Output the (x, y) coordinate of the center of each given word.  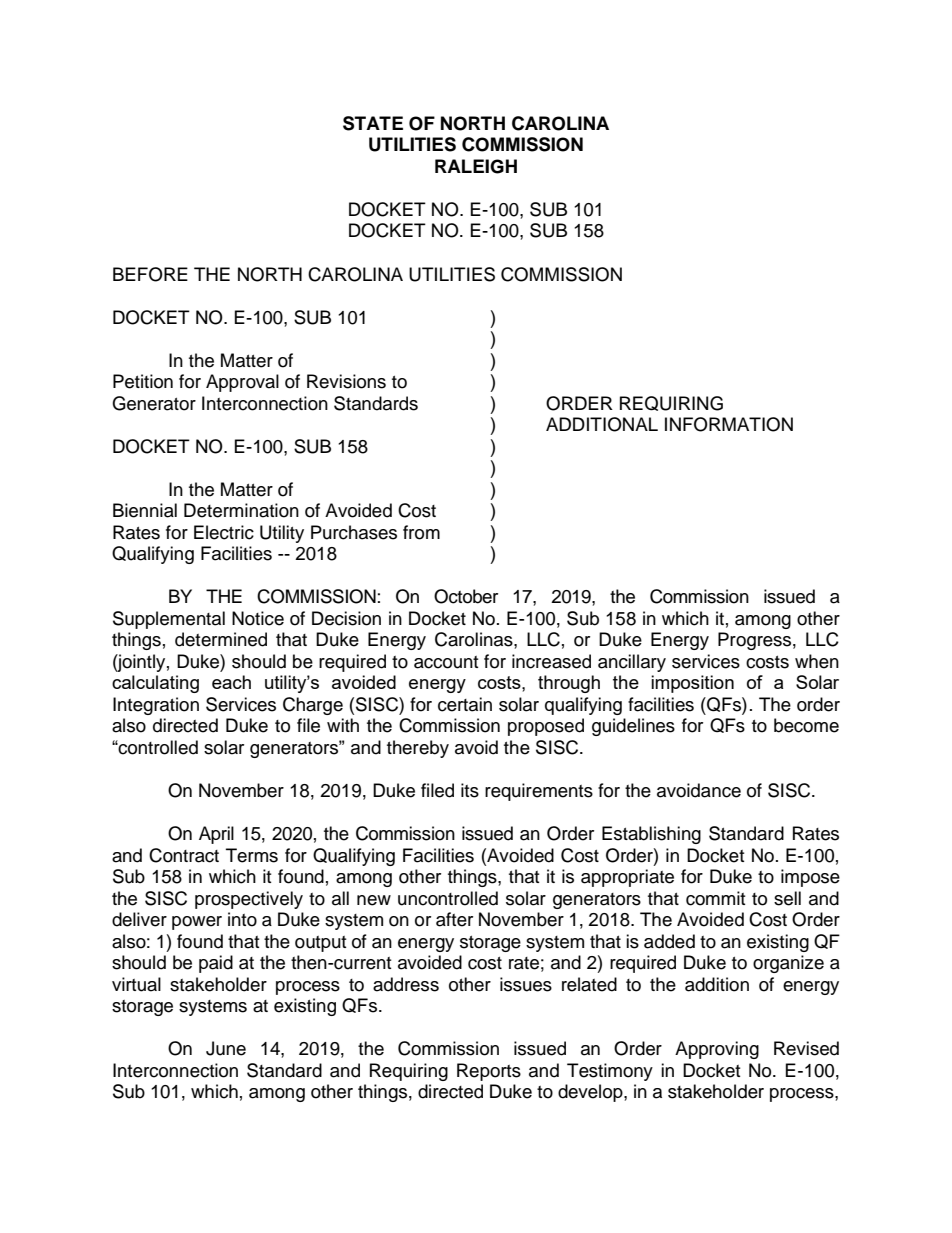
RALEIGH (476, 166)
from (421, 532)
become (806, 725)
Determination (241, 510)
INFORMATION (729, 424)
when (817, 661)
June (226, 1048)
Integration (156, 706)
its (470, 790)
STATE (373, 123)
